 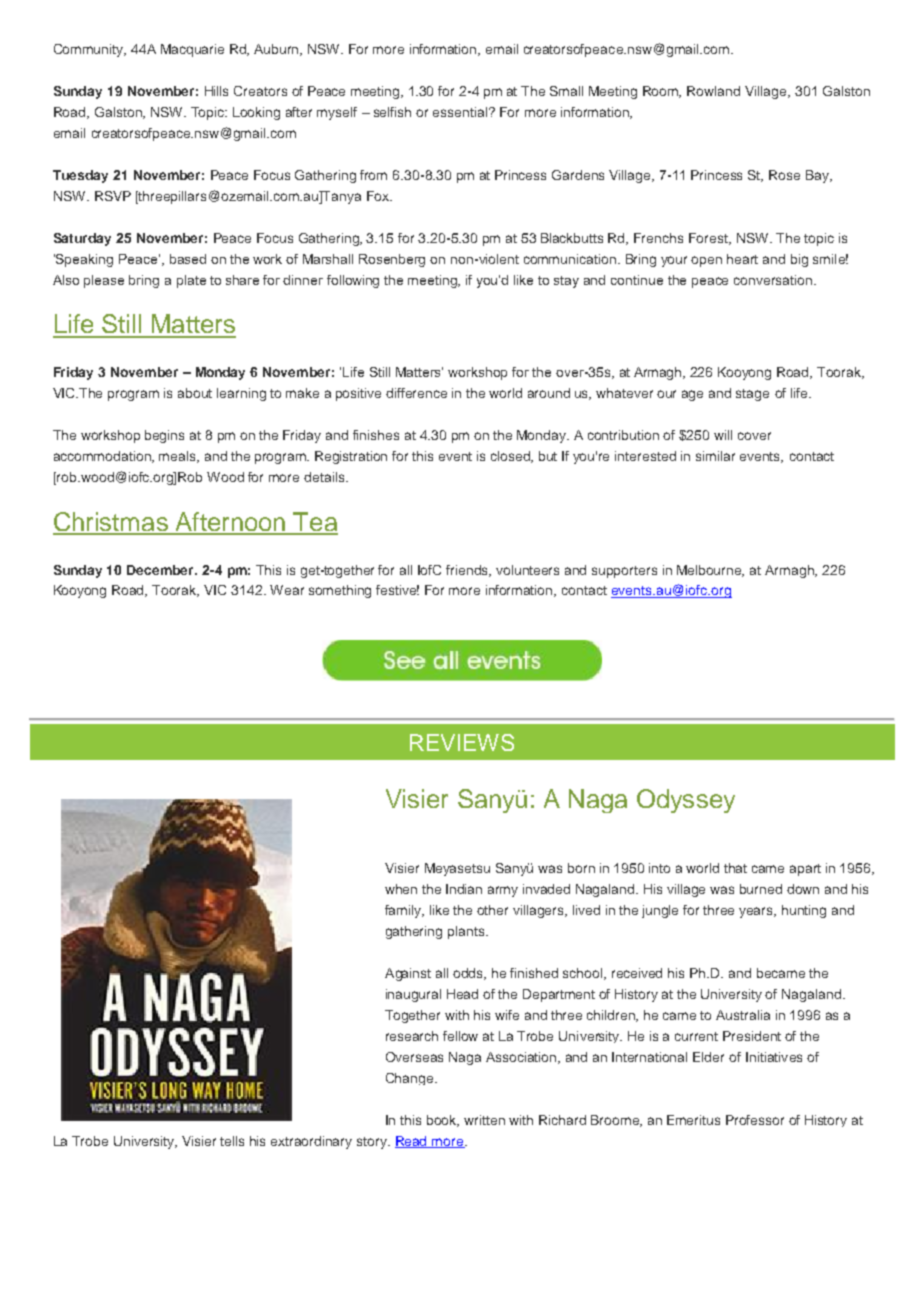 I want to click on REVIEWS, so click(x=462, y=742).
